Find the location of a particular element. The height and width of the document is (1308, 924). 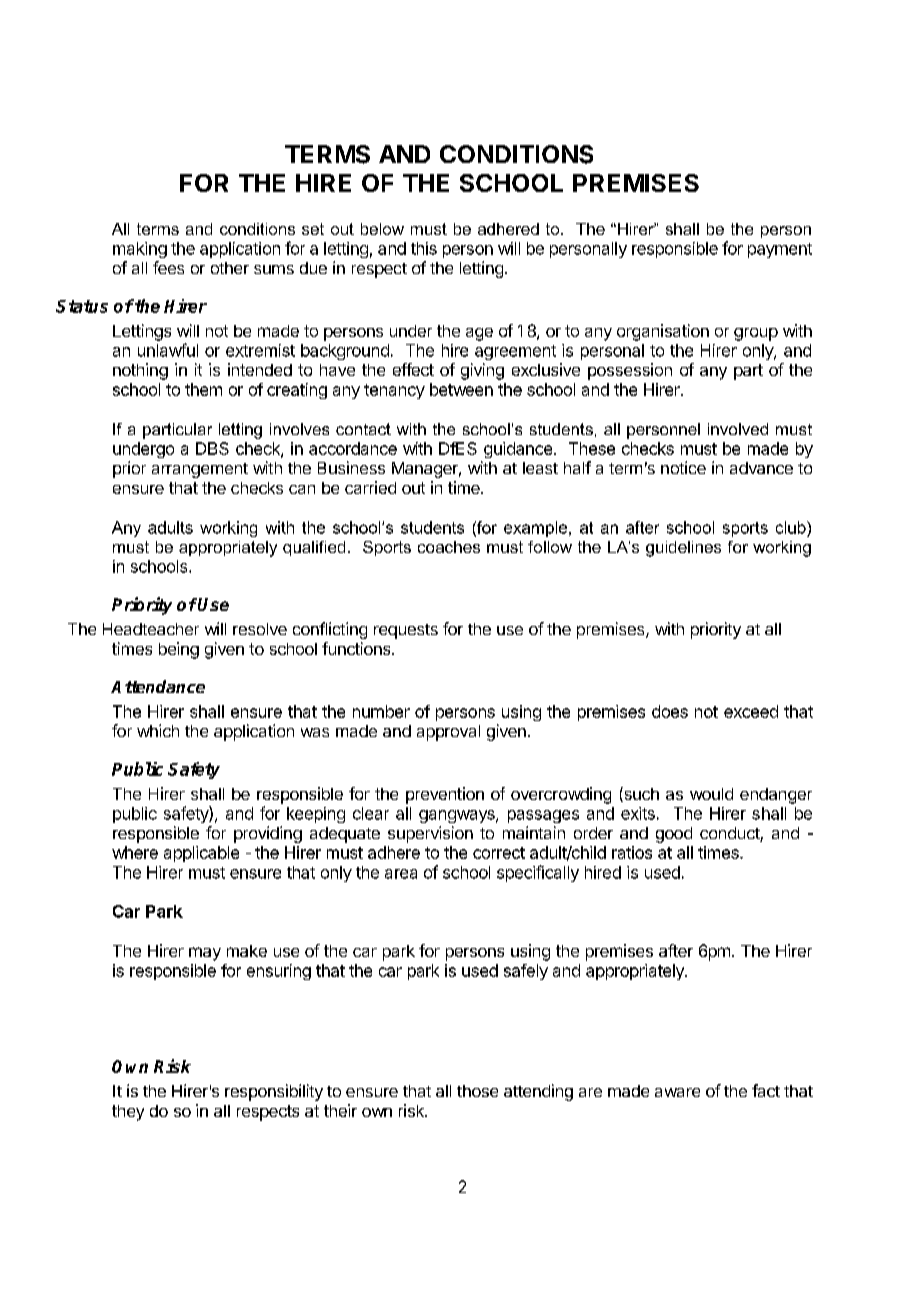

aware is located at coordinates (677, 1092).
